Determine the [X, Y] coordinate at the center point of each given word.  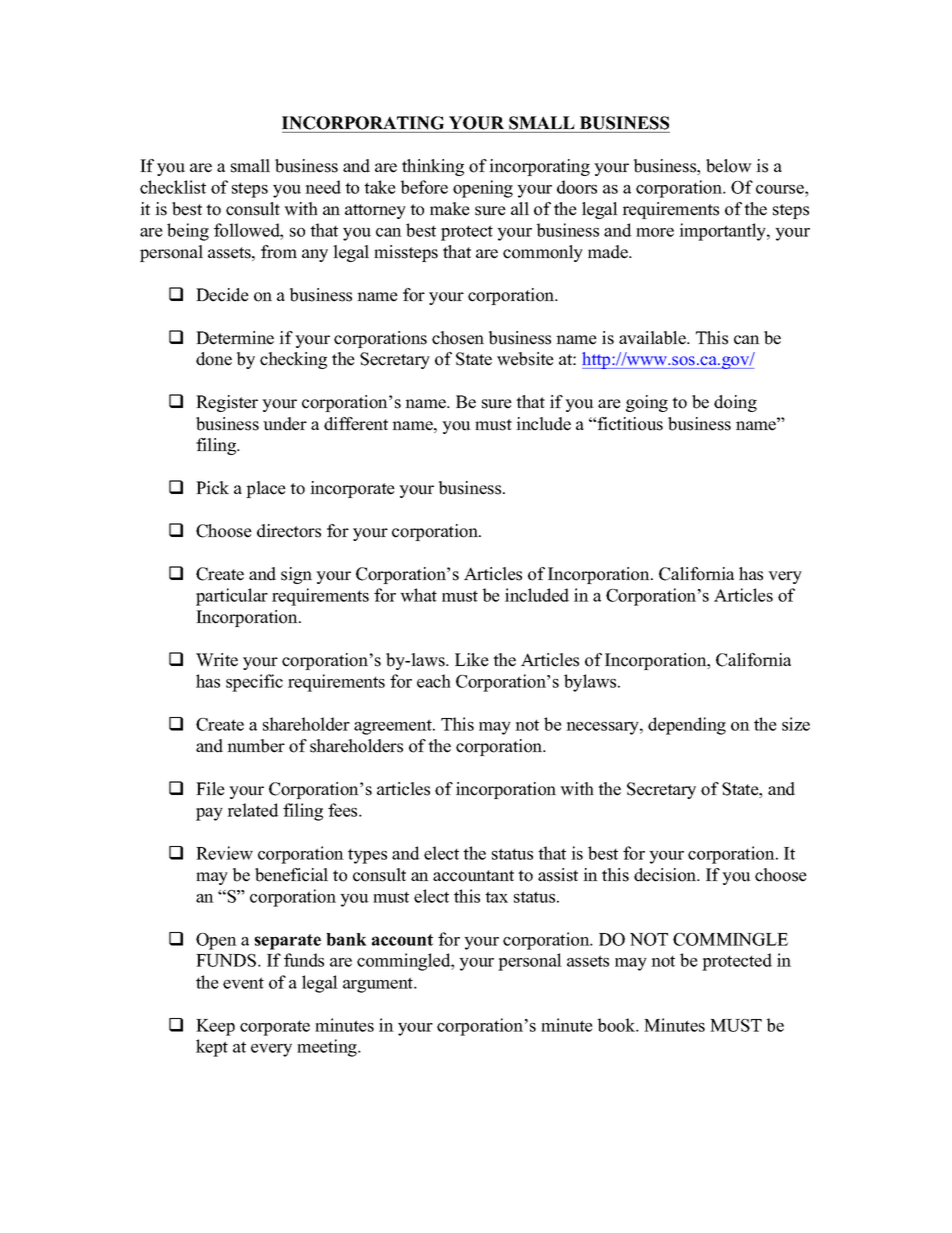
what [418, 595]
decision [666, 875]
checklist [173, 187]
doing [735, 403]
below [729, 166]
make [450, 209]
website [525, 359]
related [253, 810]
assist [558, 875]
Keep [215, 1027]
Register [227, 403]
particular [232, 597]
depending [687, 726]
